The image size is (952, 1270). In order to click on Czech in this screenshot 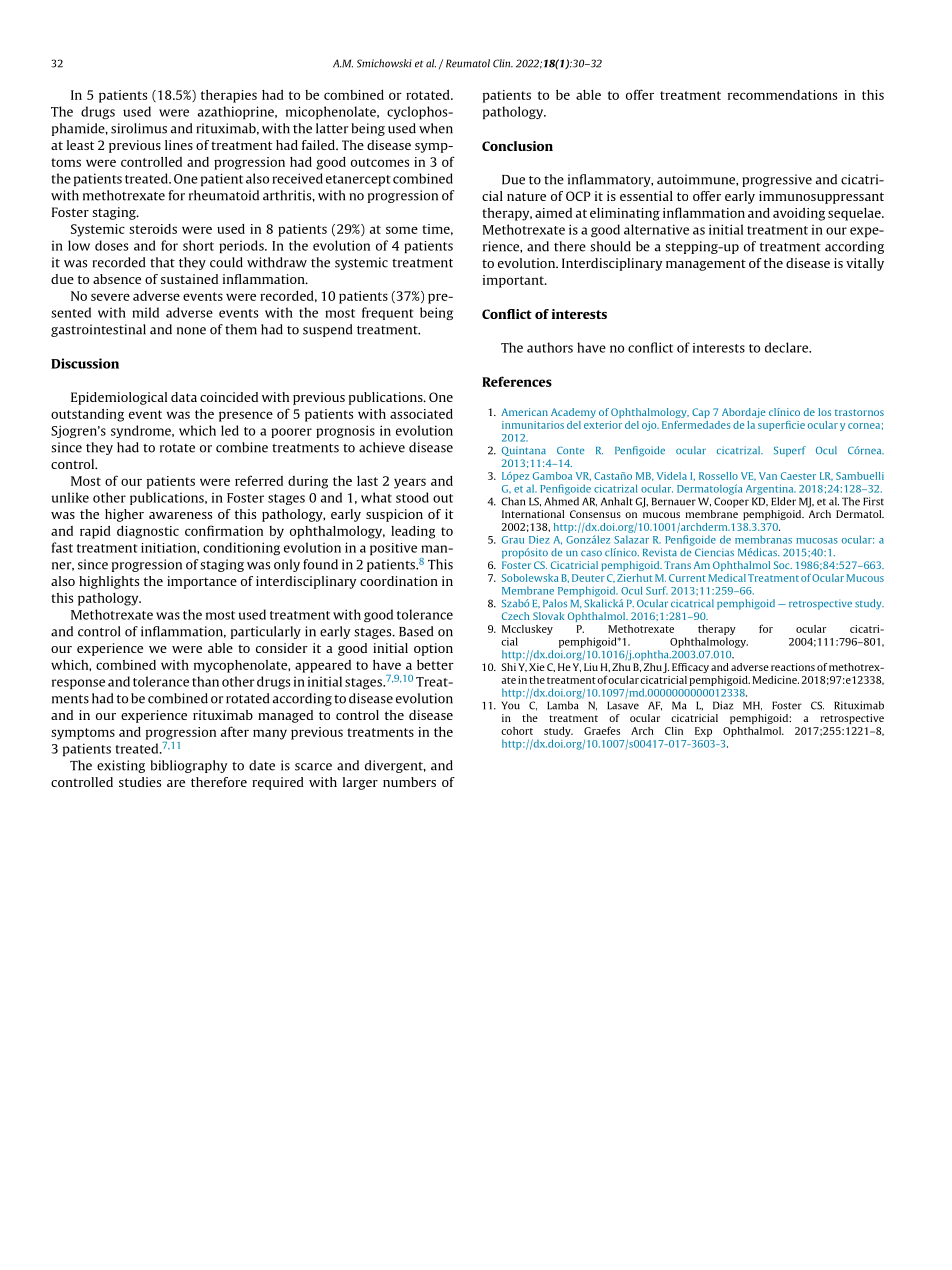, I will do `click(515, 616)`.
